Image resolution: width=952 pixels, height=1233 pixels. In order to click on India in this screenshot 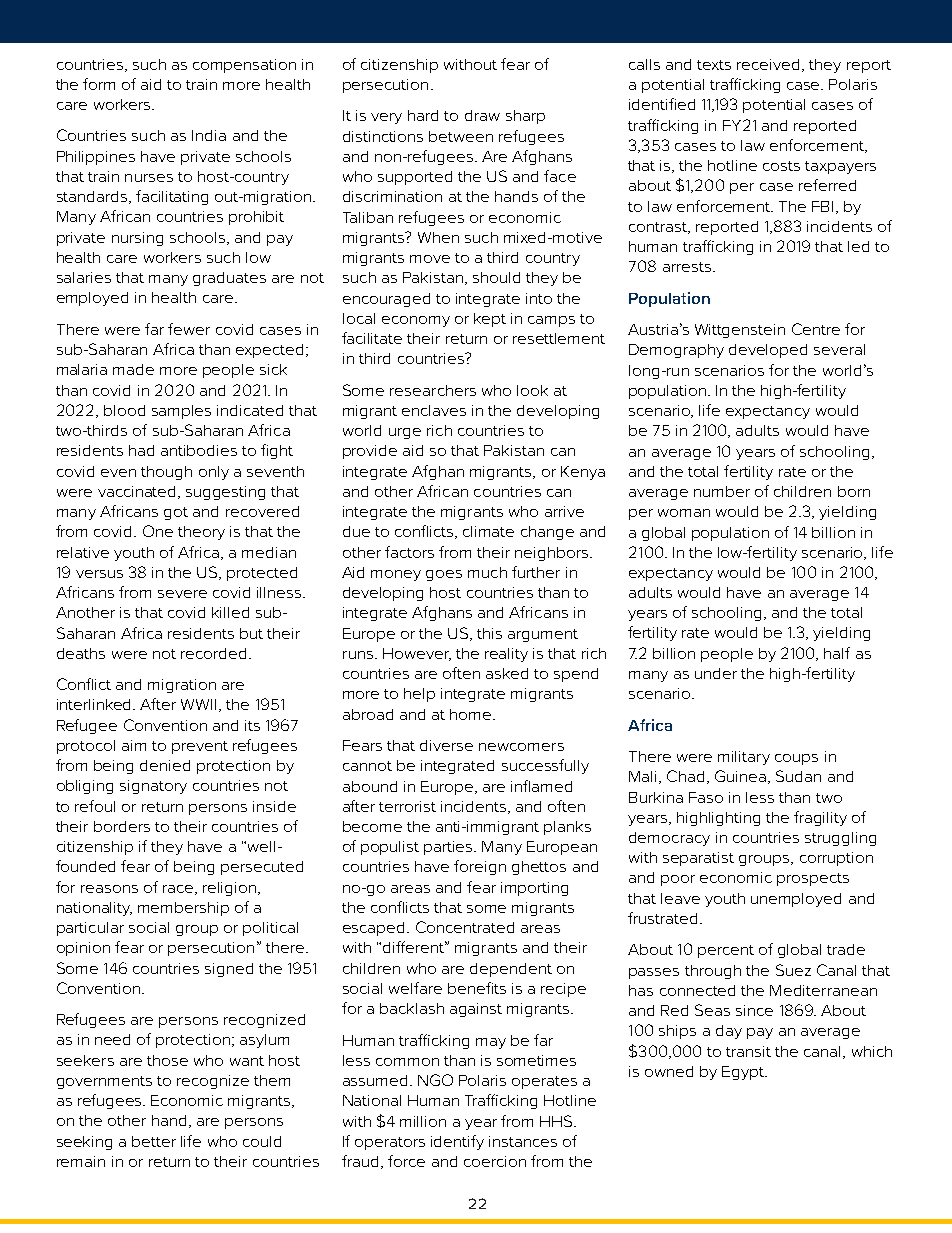, I will do `click(209, 135)`.
